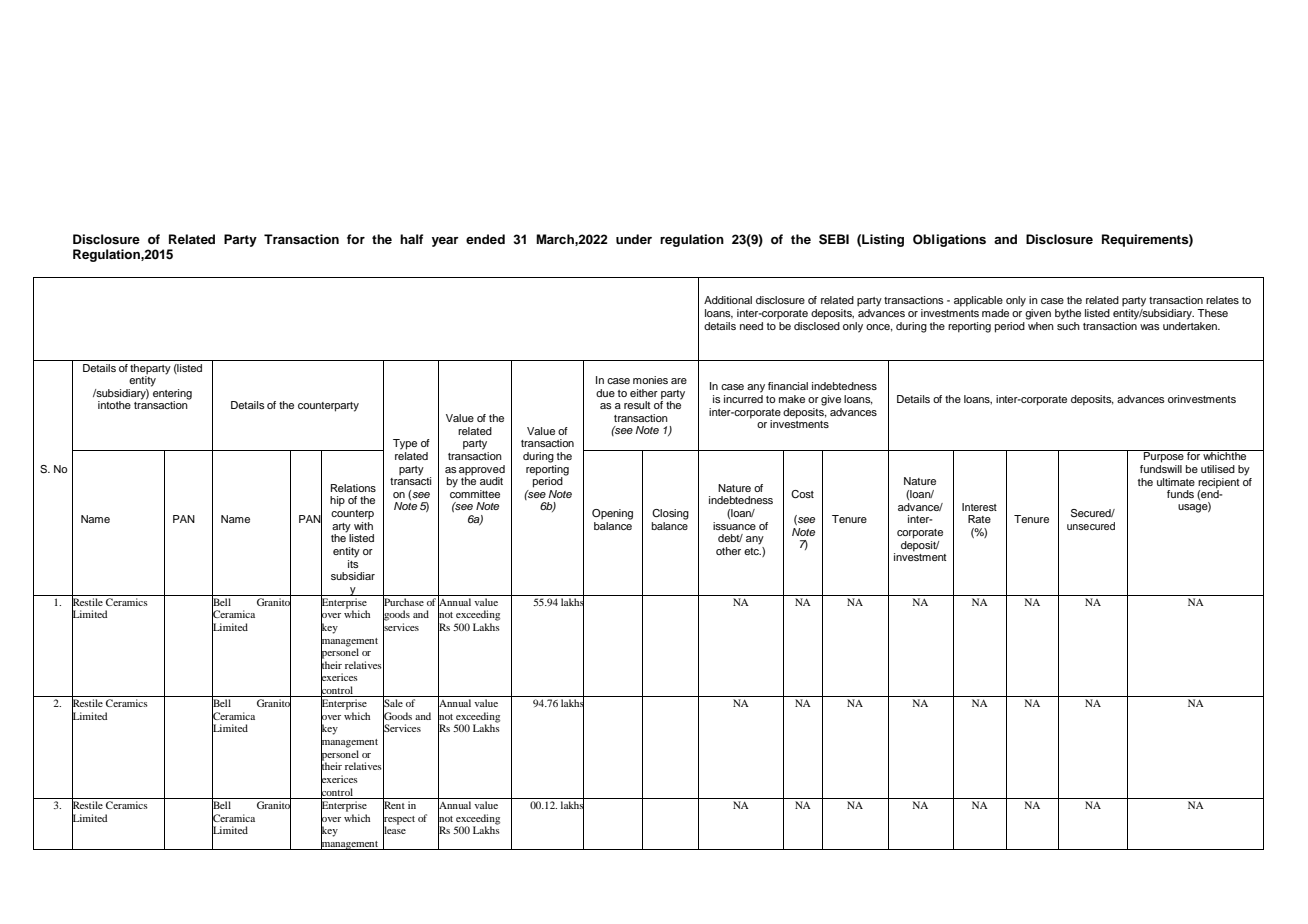 This document has width=1308, height=924. Describe the element at coordinates (949, 240) in the document. I see `Obligations` at that location.
